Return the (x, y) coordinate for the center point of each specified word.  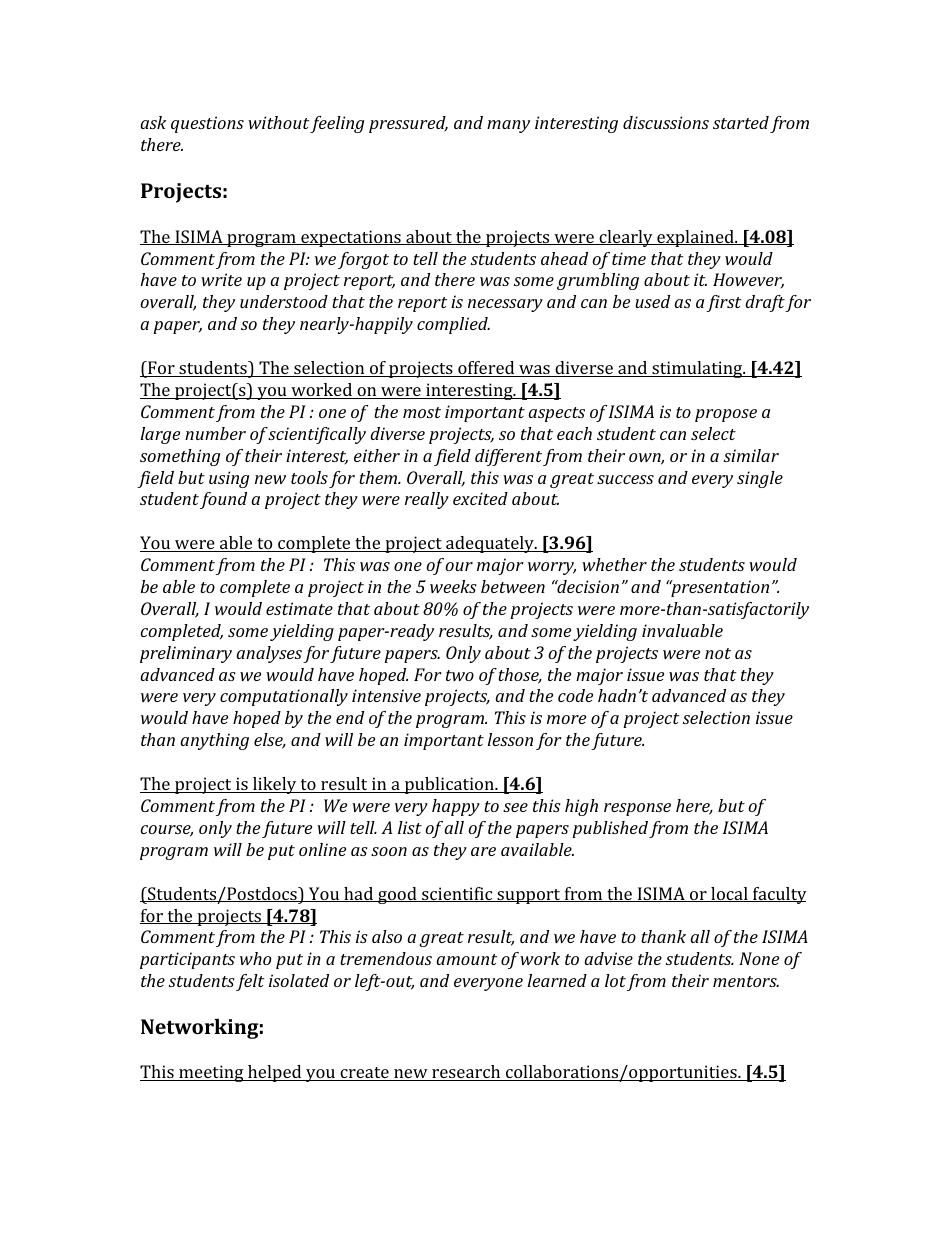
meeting (211, 1073)
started (741, 122)
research (466, 1073)
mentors (746, 981)
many (508, 126)
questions (207, 124)
